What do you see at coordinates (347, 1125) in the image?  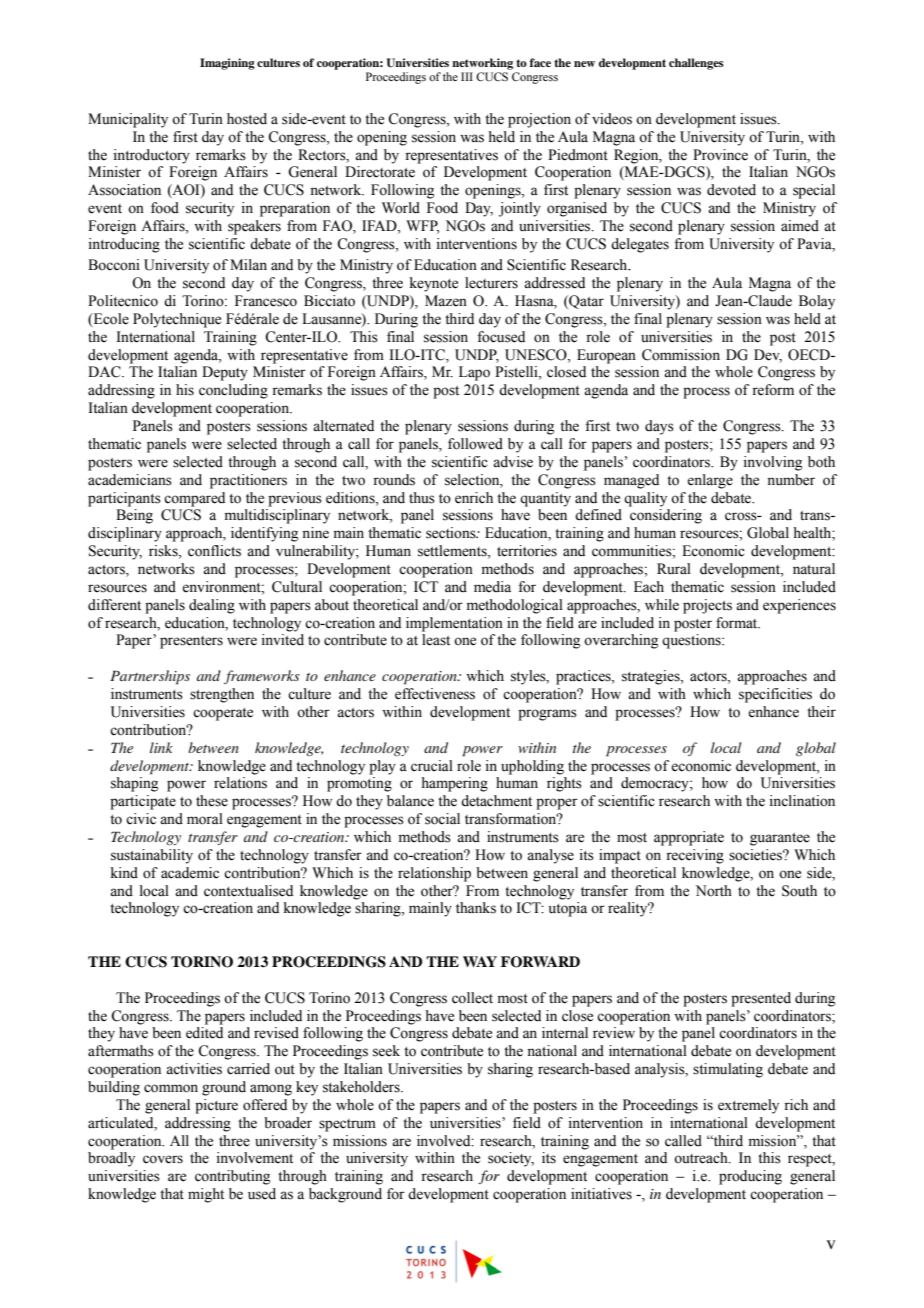 I see `spectrum` at bounding box center [347, 1125].
